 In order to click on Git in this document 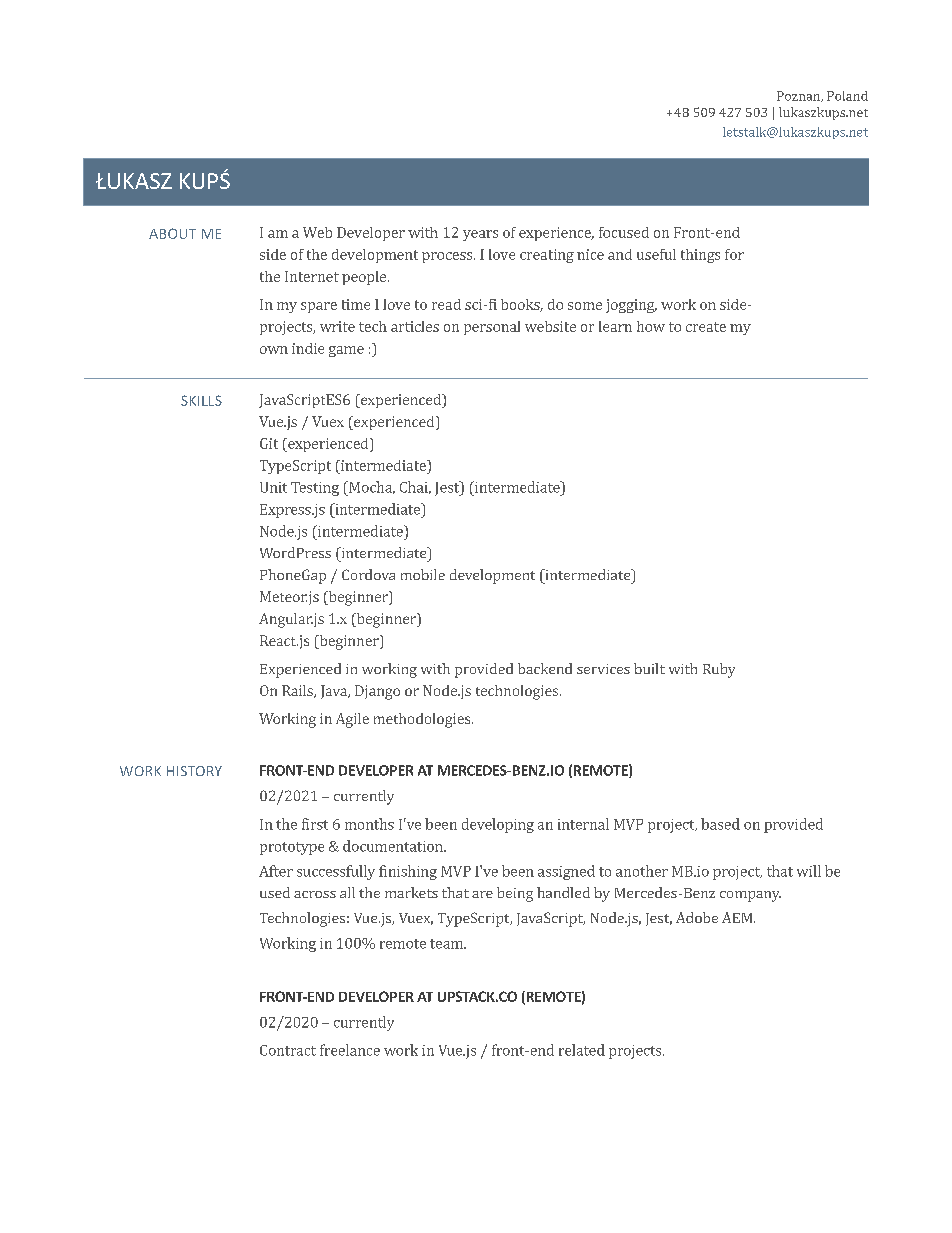, I will do `click(269, 443)`.
